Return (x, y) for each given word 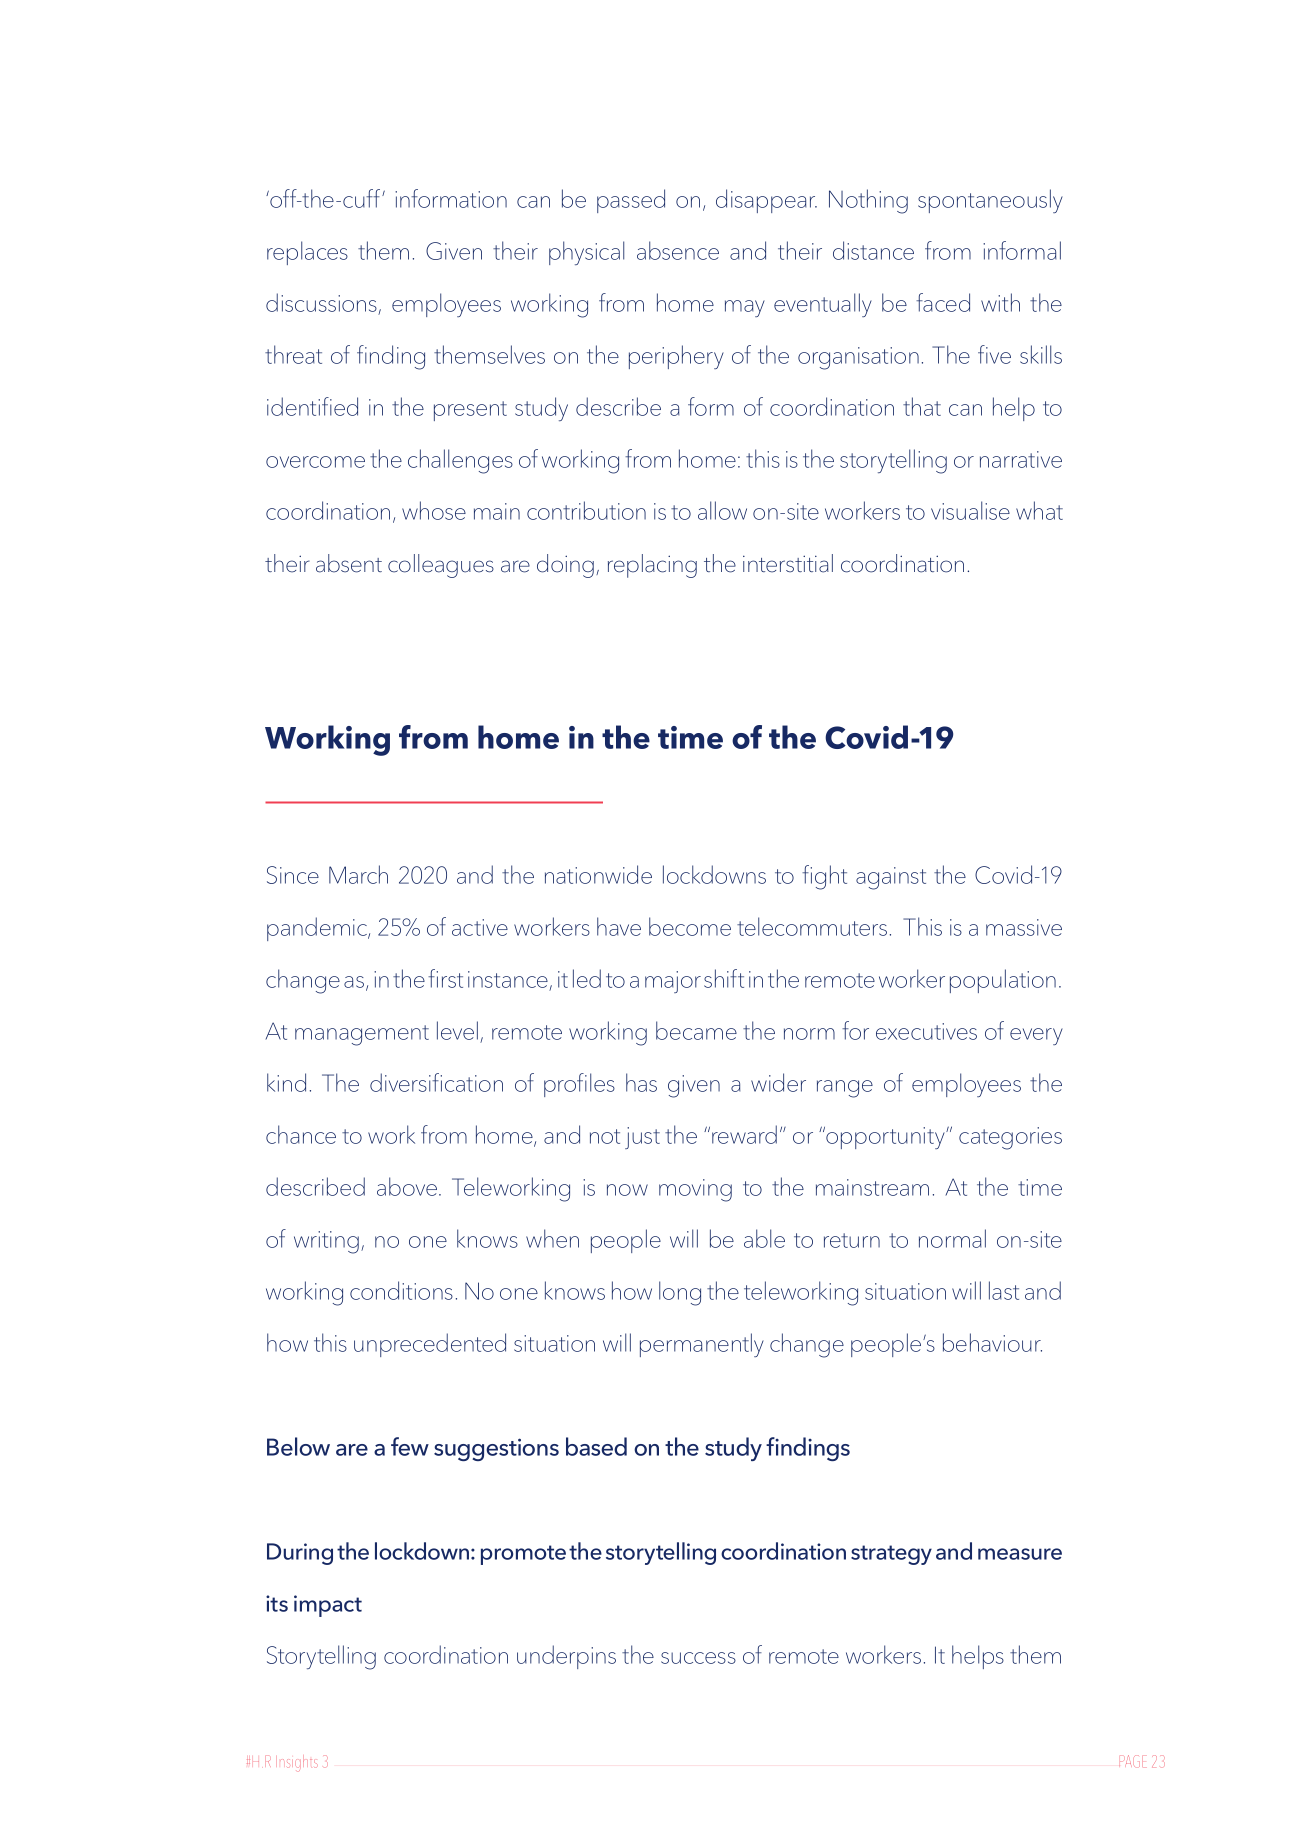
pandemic (318, 929)
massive (1024, 927)
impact (328, 1606)
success (698, 1658)
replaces (307, 253)
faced (943, 302)
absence (678, 250)
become (690, 926)
